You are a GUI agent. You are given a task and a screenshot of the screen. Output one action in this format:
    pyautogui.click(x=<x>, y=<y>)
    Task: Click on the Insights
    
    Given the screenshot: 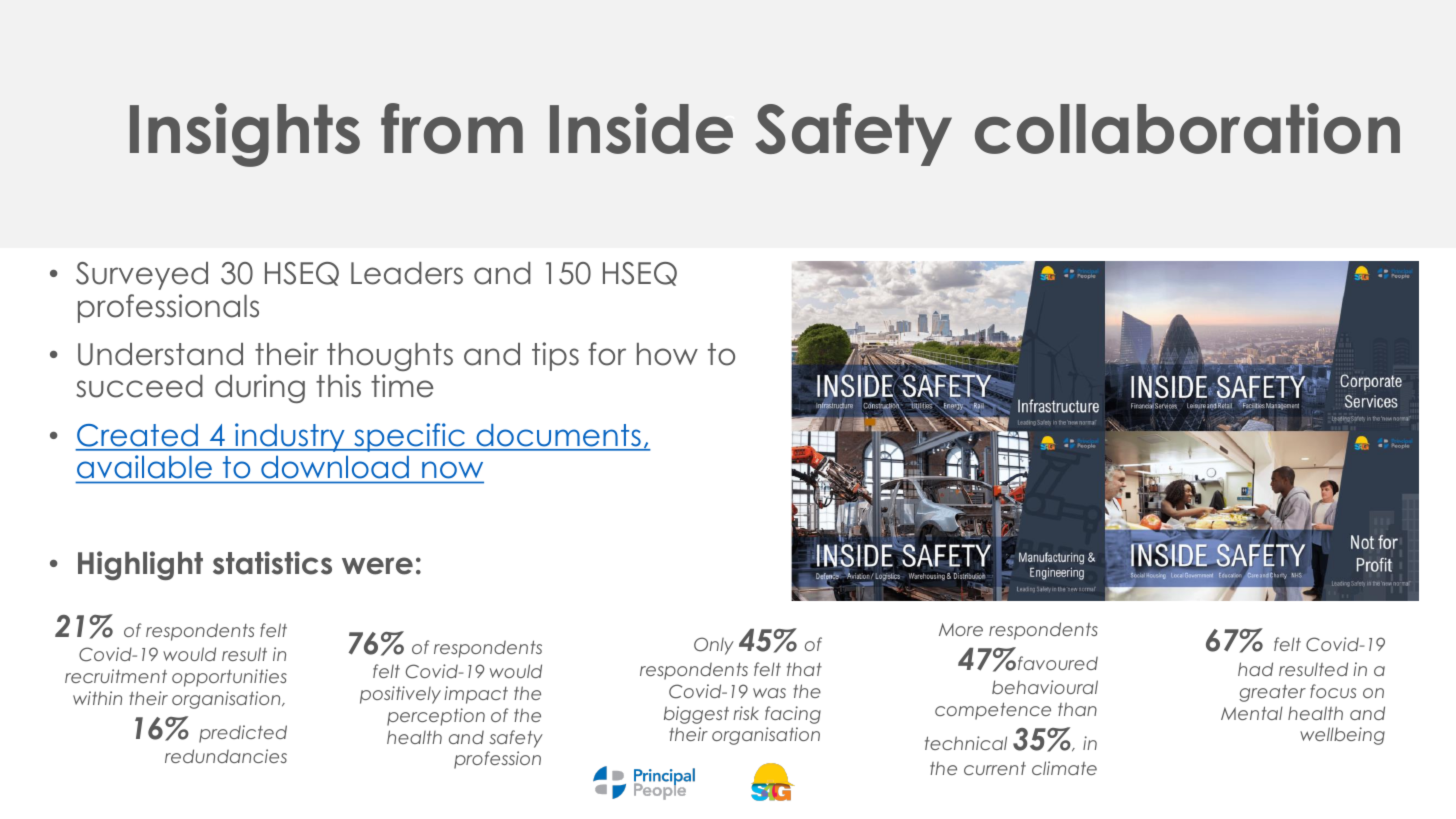 What is the action you would take?
    pyautogui.click(x=245, y=135)
